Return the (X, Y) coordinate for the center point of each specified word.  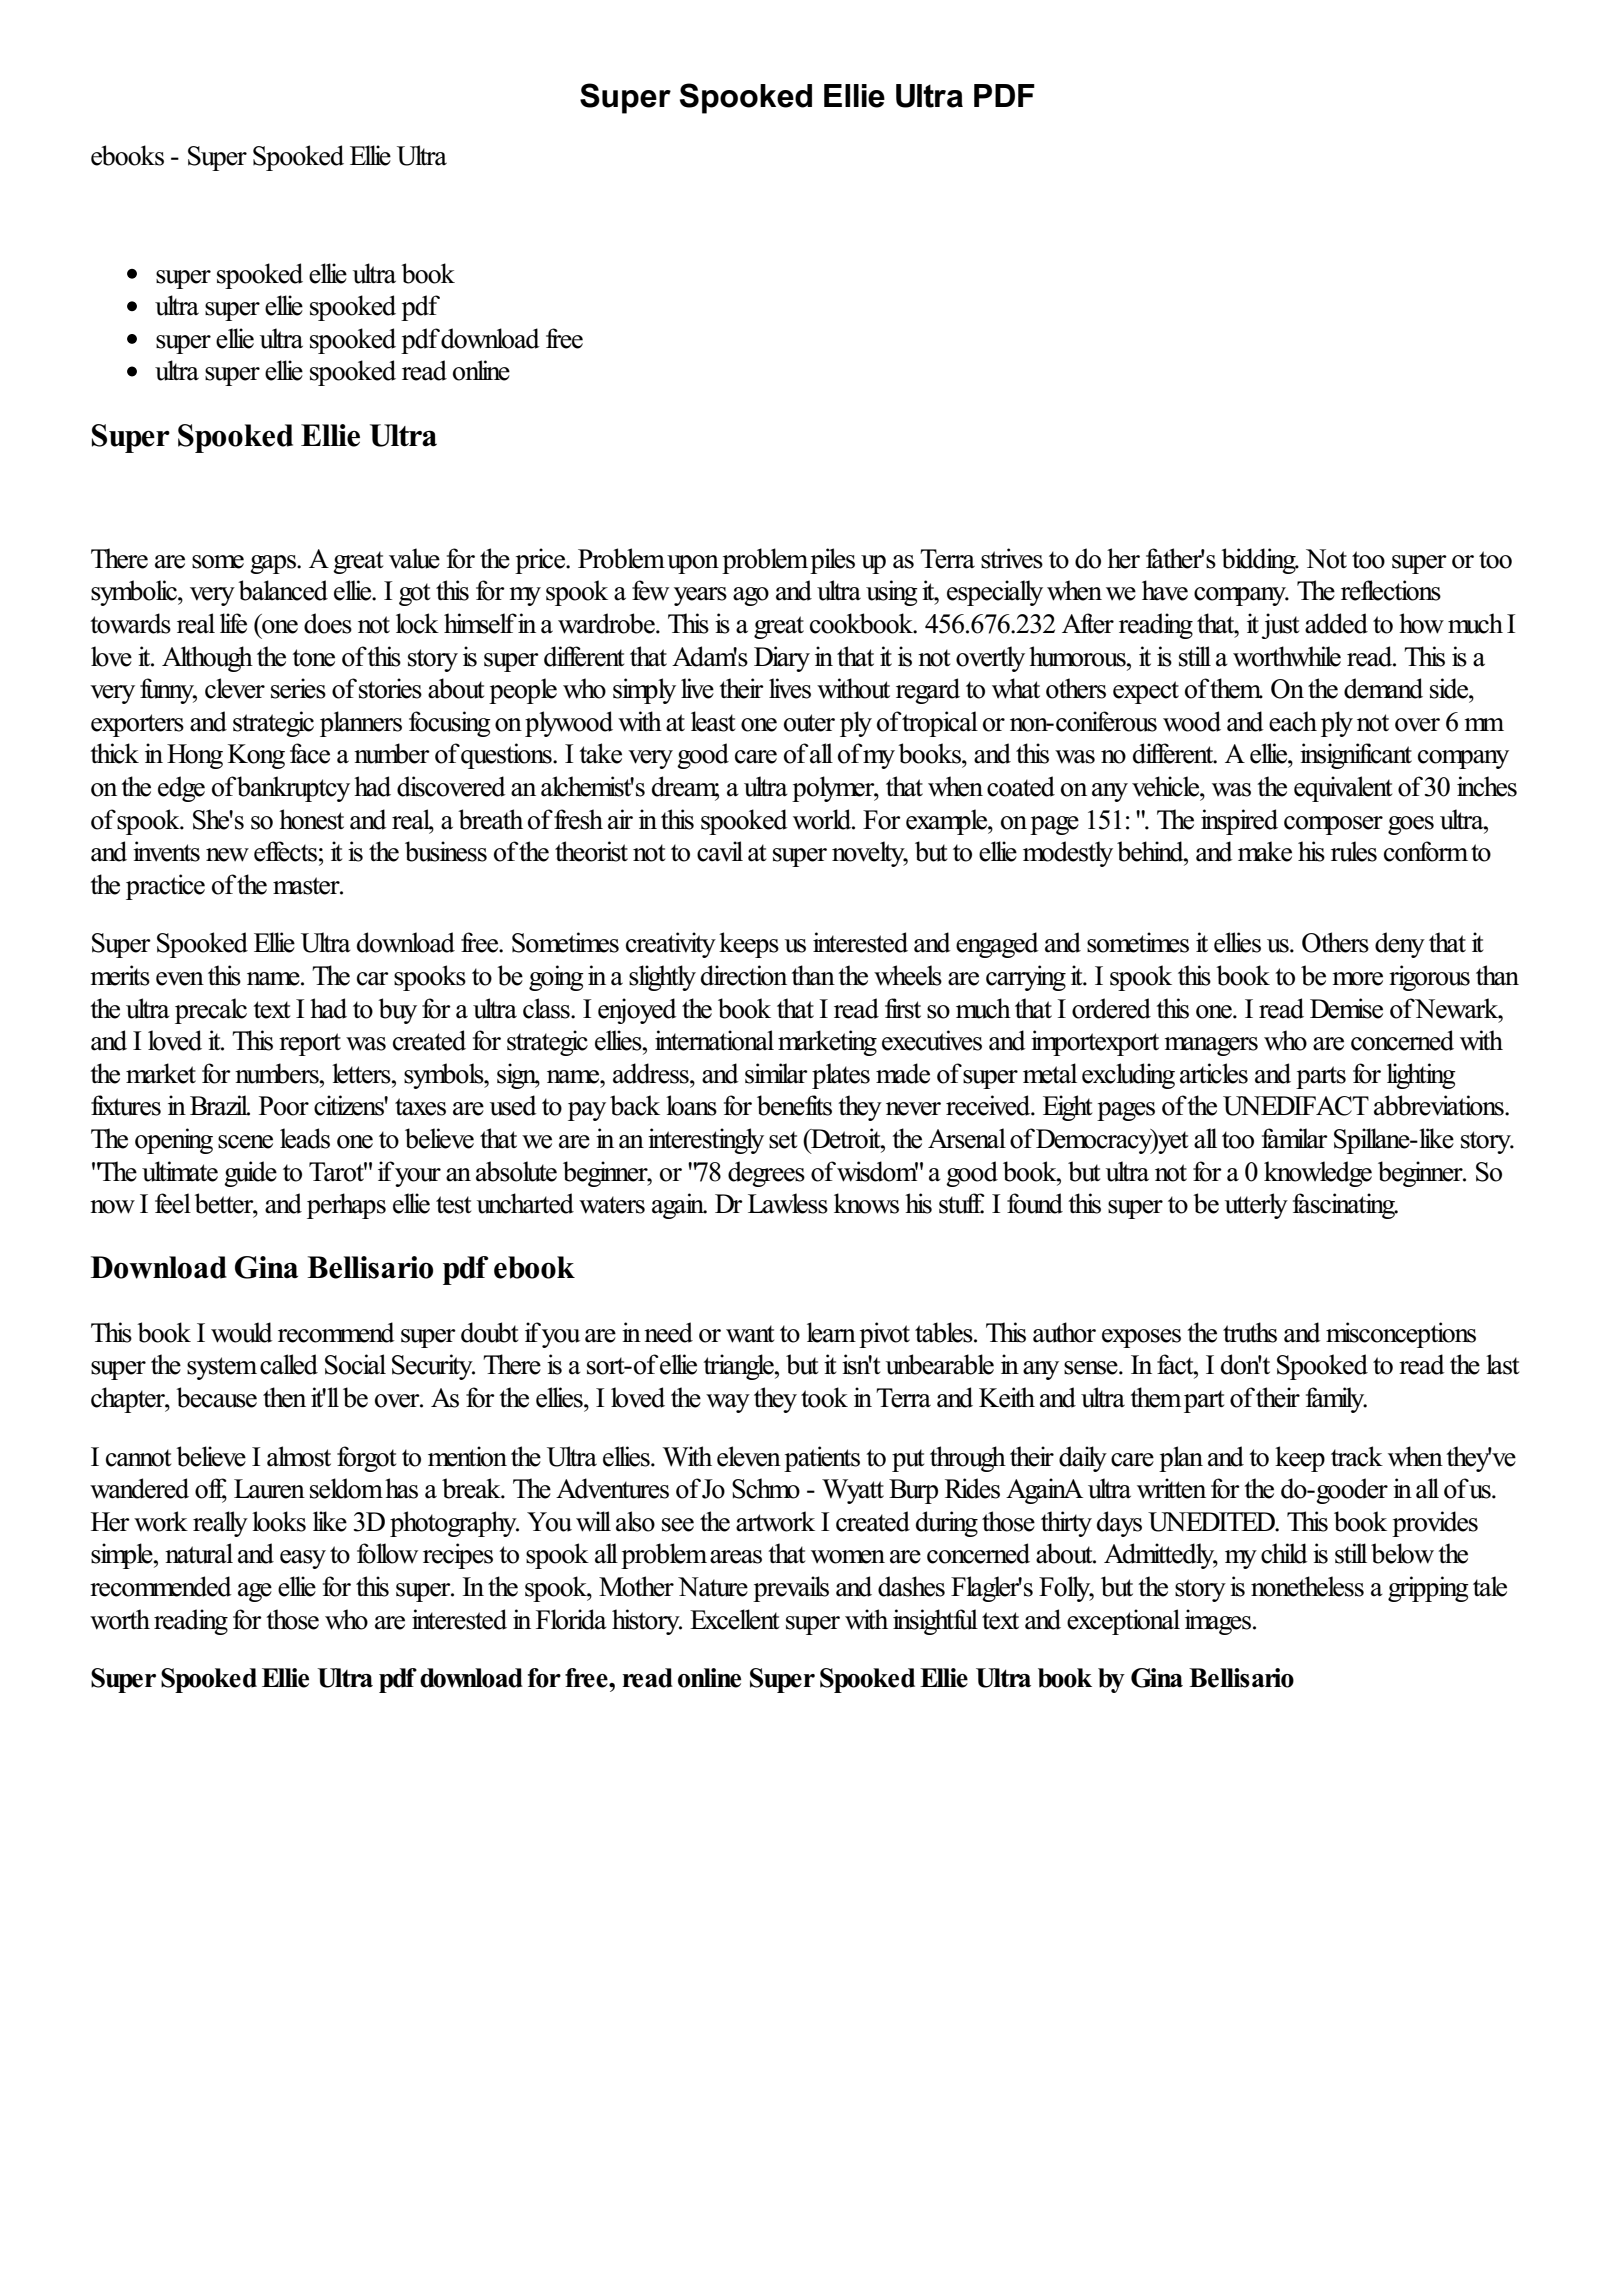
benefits (794, 1105)
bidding (1259, 561)
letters (362, 1073)
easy (303, 1559)
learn (831, 1332)
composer (1333, 825)
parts (1321, 1077)
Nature (713, 1587)
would (242, 1332)
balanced (283, 590)
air (620, 819)
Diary (782, 659)
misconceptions (1401, 1335)
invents (166, 851)
